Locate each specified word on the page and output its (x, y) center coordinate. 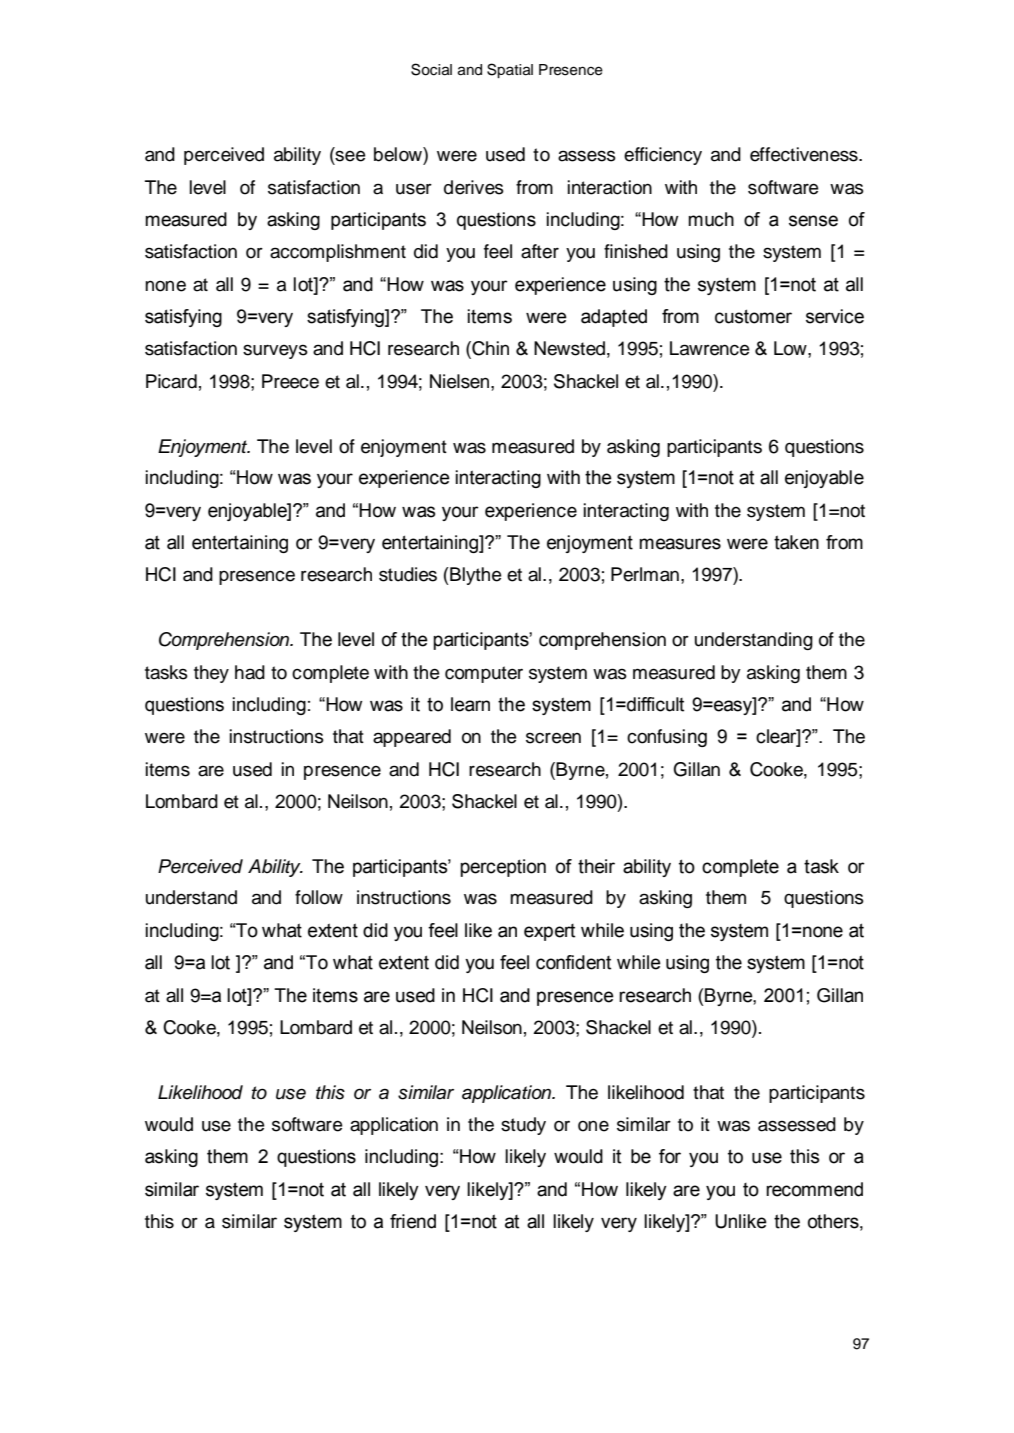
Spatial (510, 70)
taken (796, 542)
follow (319, 897)
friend (413, 1221)
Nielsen (461, 381)
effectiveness (805, 154)
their (596, 866)
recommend (814, 1189)
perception (503, 868)
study (523, 1126)
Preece (290, 381)
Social (431, 69)
